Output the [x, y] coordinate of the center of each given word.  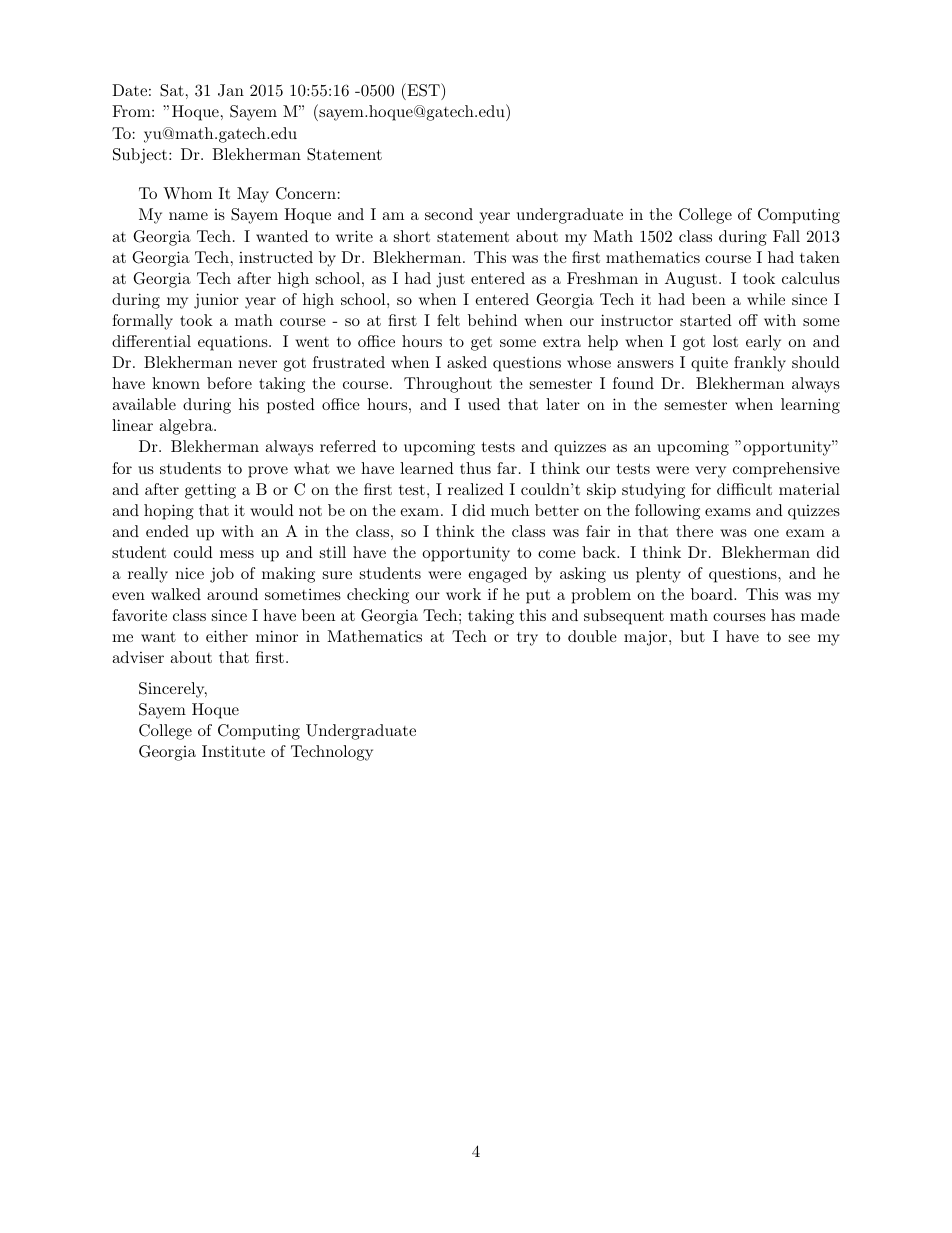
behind [492, 320]
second [449, 214]
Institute [233, 751]
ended [167, 531]
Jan [231, 90]
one [766, 533]
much [510, 510]
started [706, 320]
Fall [786, 236]
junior [216, 301]
